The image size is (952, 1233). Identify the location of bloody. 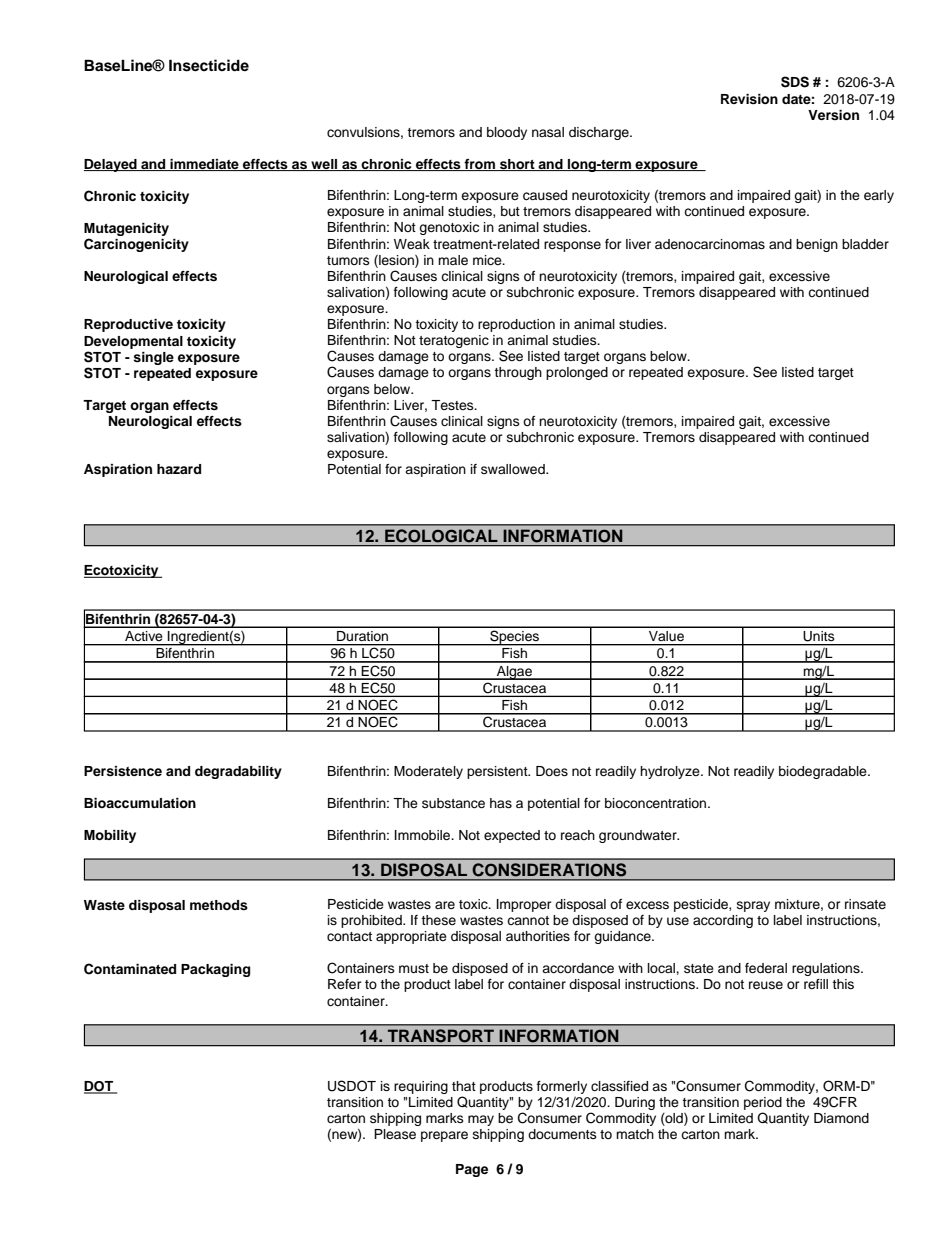
(507, 133).
